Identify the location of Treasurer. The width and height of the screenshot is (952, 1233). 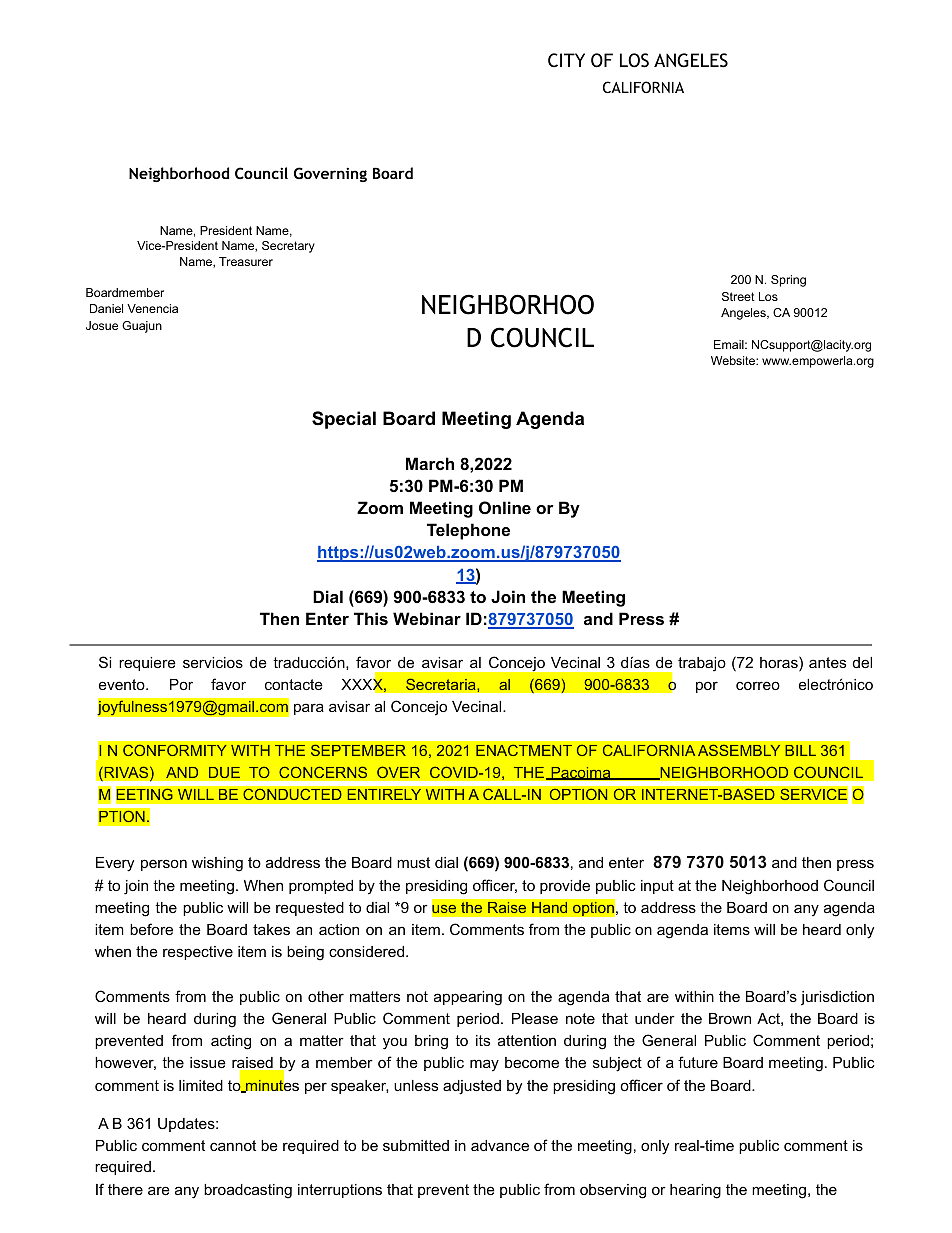
(246, 261).
